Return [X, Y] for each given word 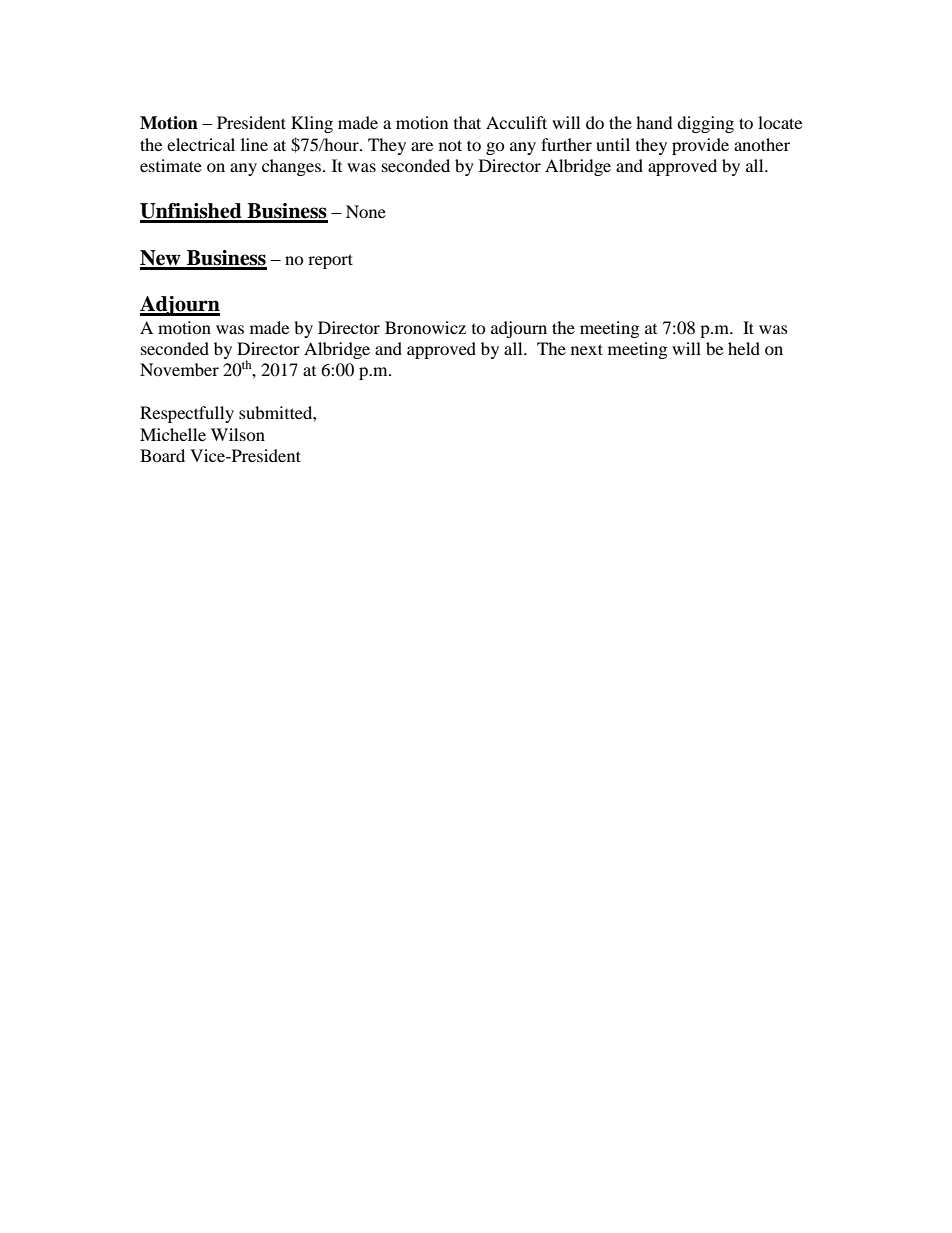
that [467, 122]
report [330, 261]
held [744, 348]
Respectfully [187, 414]
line [254, 144]
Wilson [238, 434]
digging [705, 124]
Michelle [173, 434]
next [587, 349]
